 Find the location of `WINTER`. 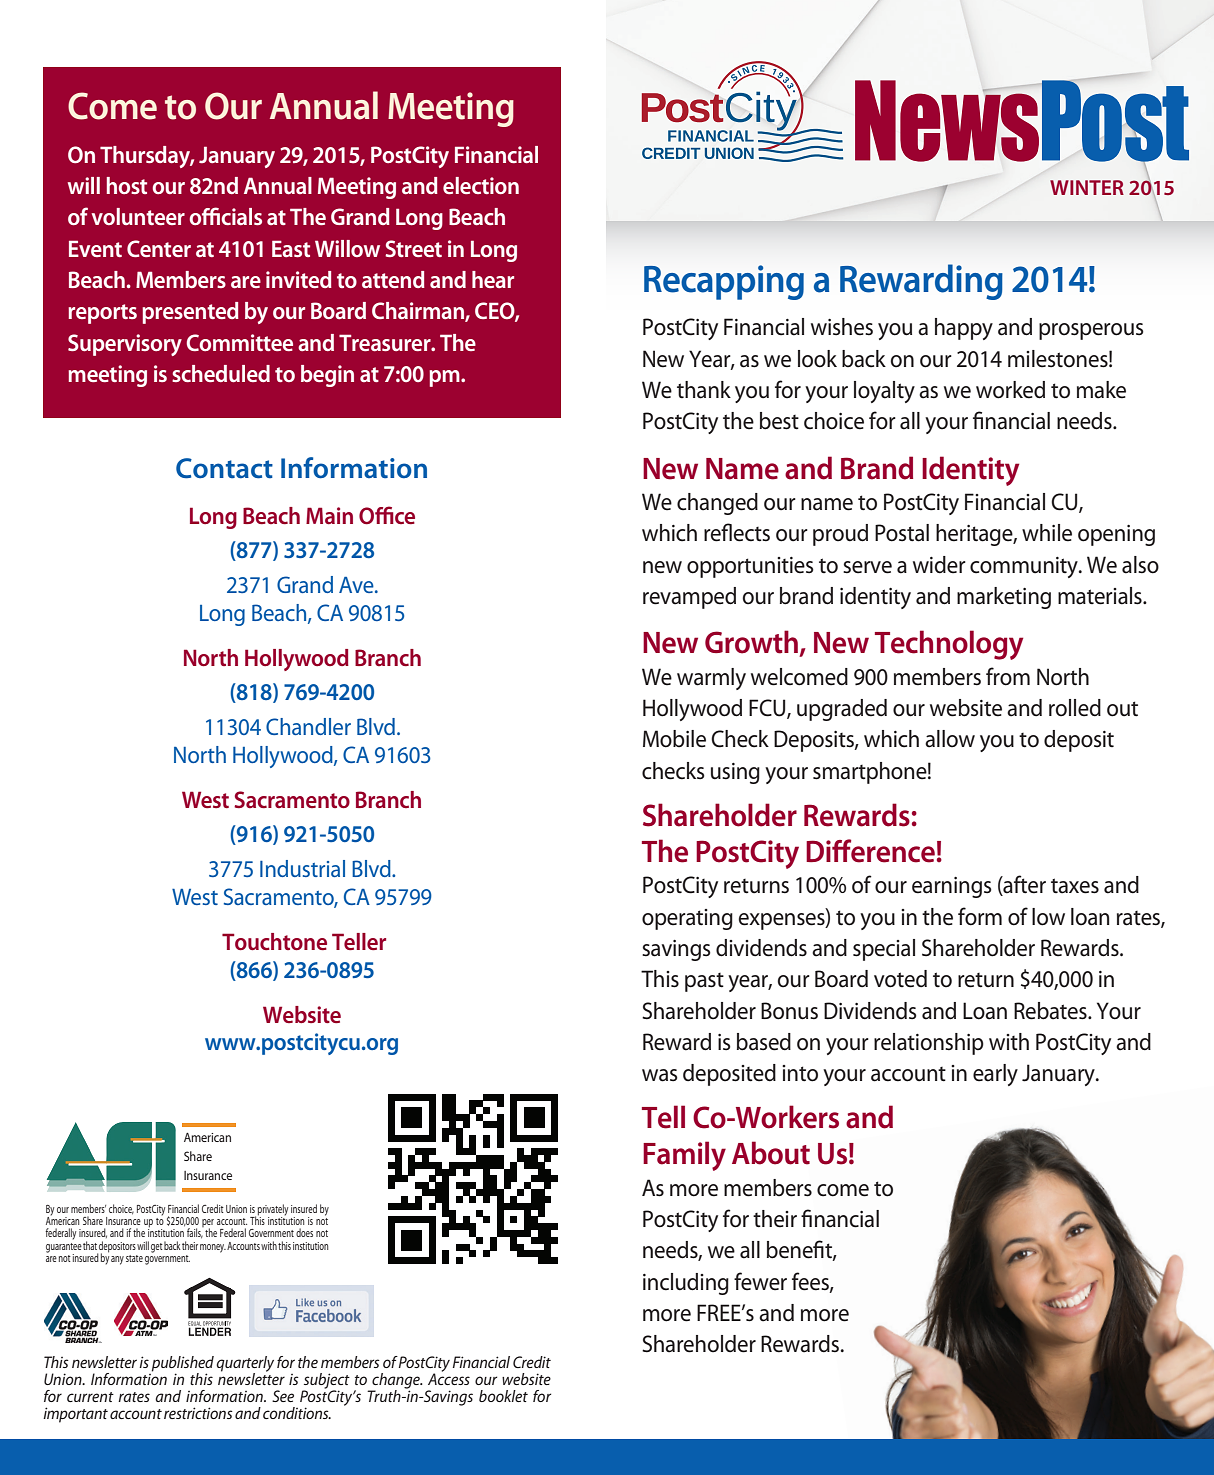

WINTER is located at coordinates (1087, 187).
